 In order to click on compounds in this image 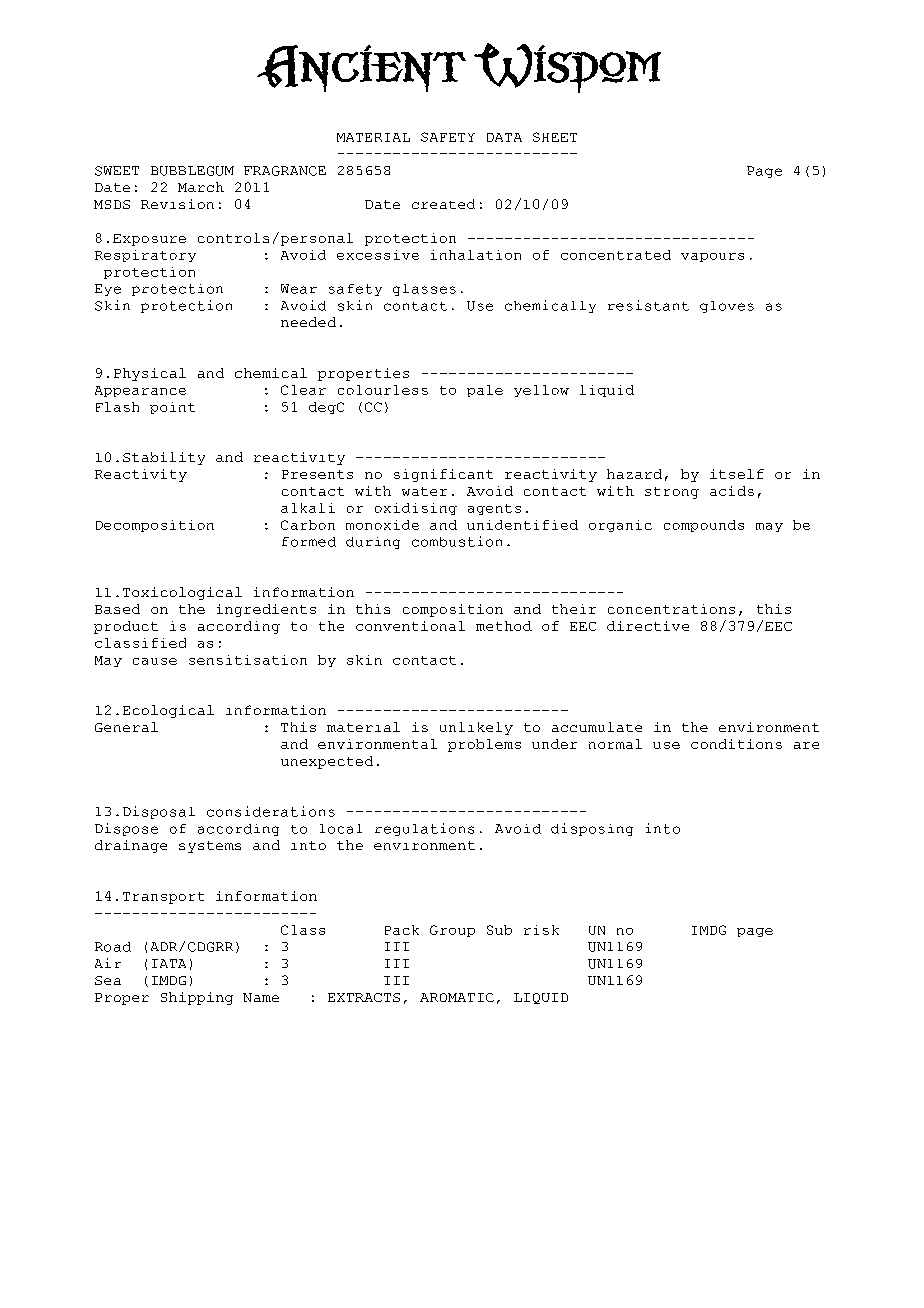, I will do `click(704, 526)`.
